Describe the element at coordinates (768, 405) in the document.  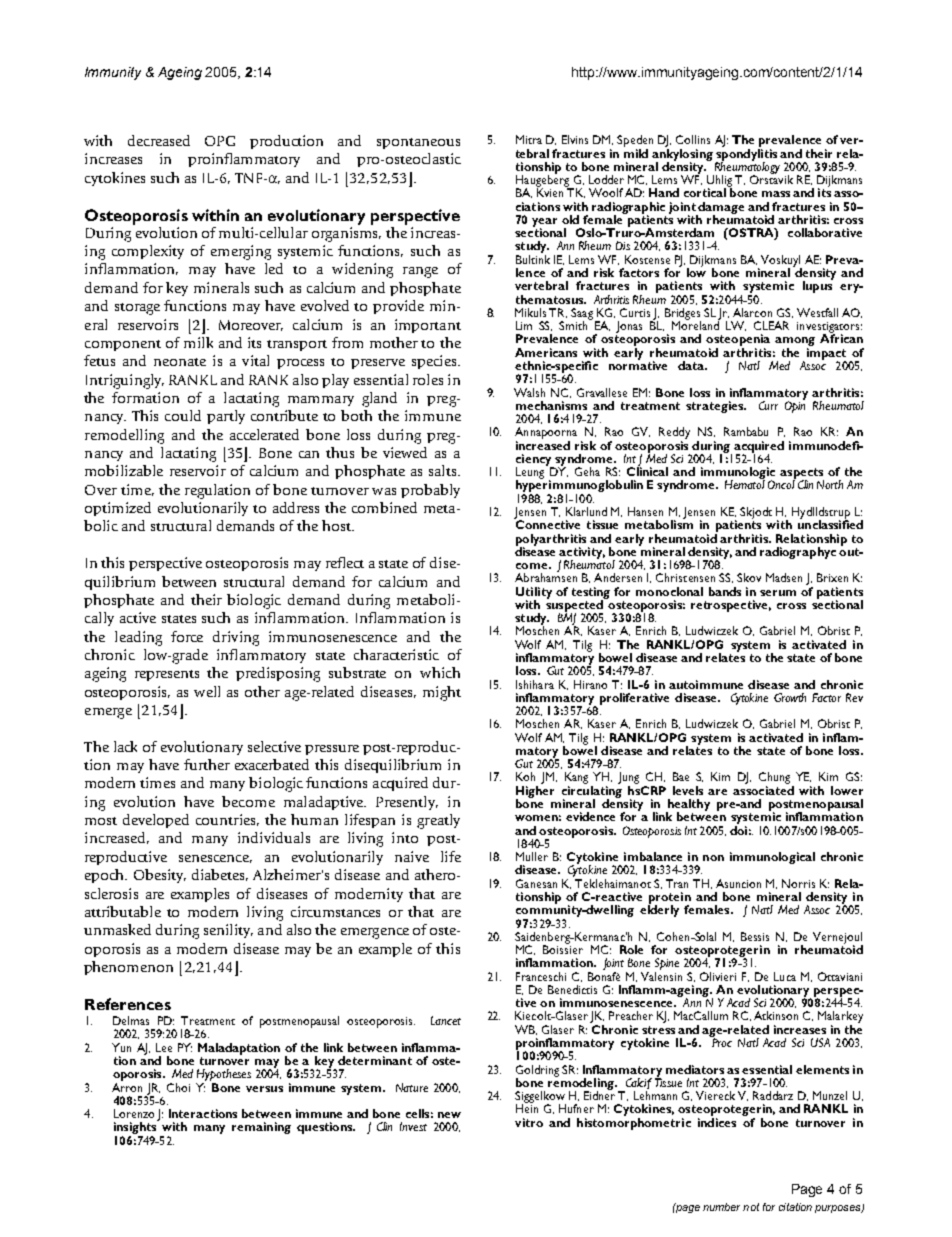
I see `Curr` at that location.
